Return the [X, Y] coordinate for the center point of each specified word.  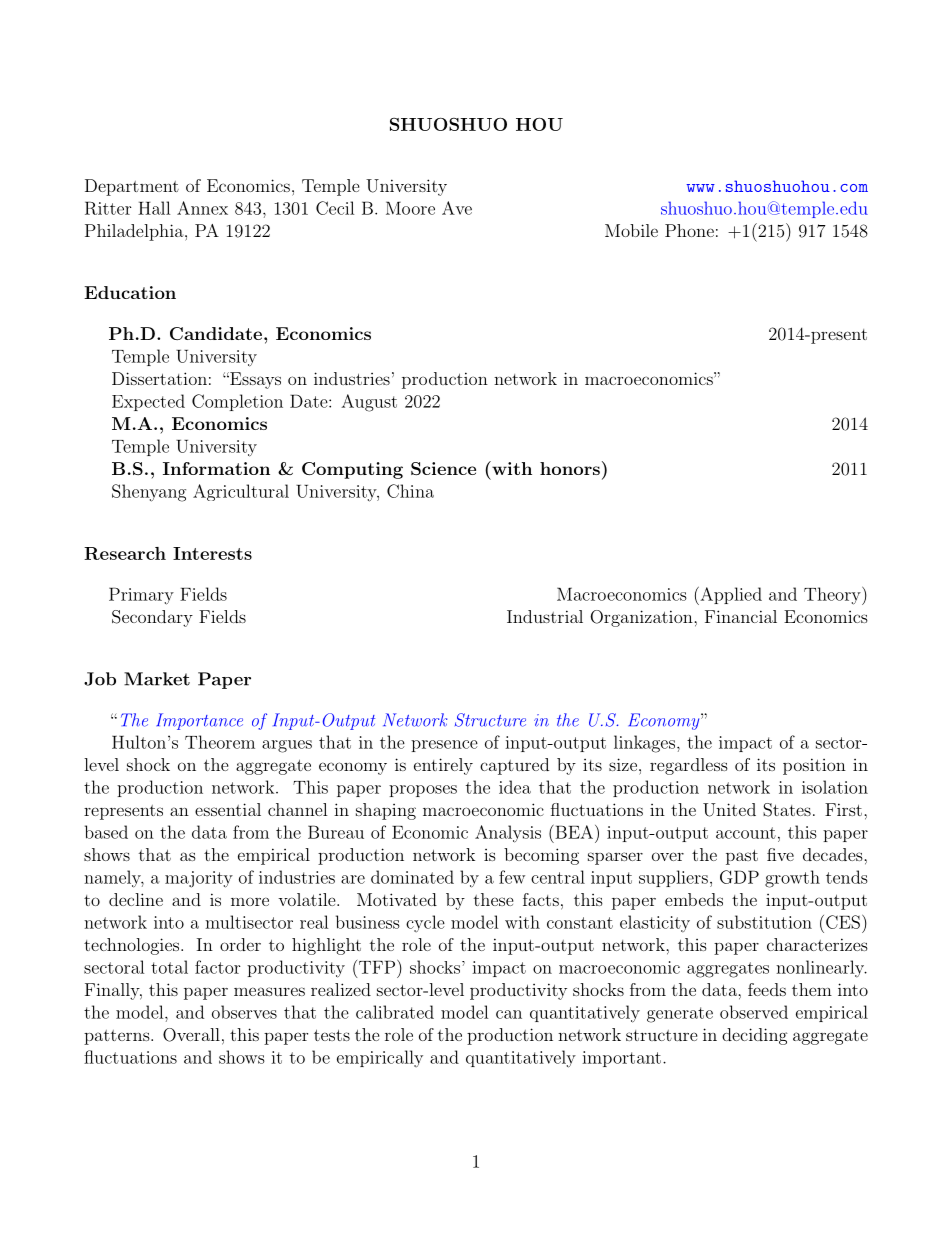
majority [199, 879]
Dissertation [159, 378]
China [410, 491]
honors [570, 468]
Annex [202, 208]
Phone [689, 230]
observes [244, 1012]
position [814, 766]
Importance [199, 721]
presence [444, 746]
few [512, 877]
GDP [739, 877]
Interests [212, 553]
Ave [457, 208]
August [369, 403]
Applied [730, 596]
